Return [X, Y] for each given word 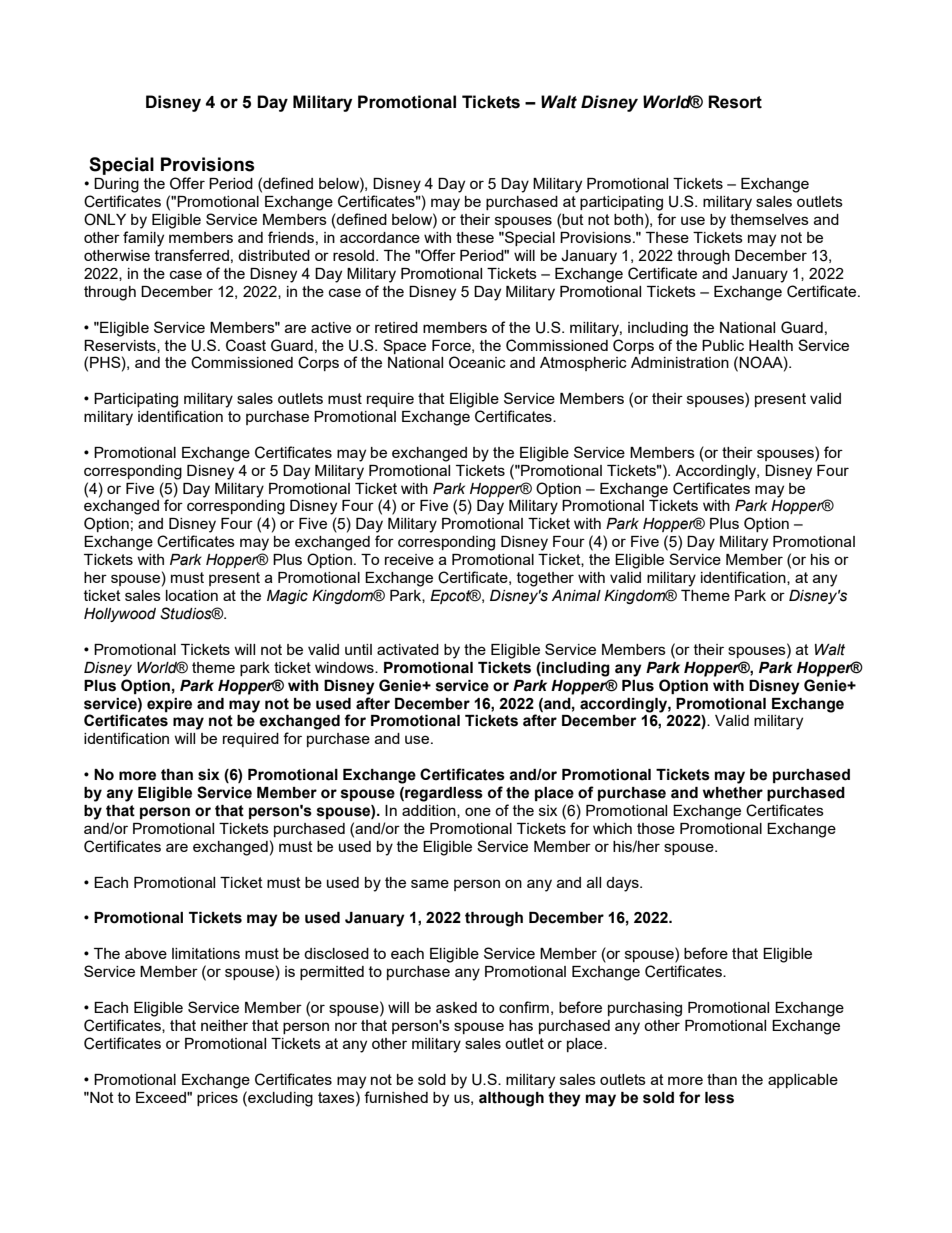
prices [217, 1099]
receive [409, 559]
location [192, 595]
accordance [380, 237]
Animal [576, 596]
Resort [735, 102]
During [116, 185]
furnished [396, 1097]
